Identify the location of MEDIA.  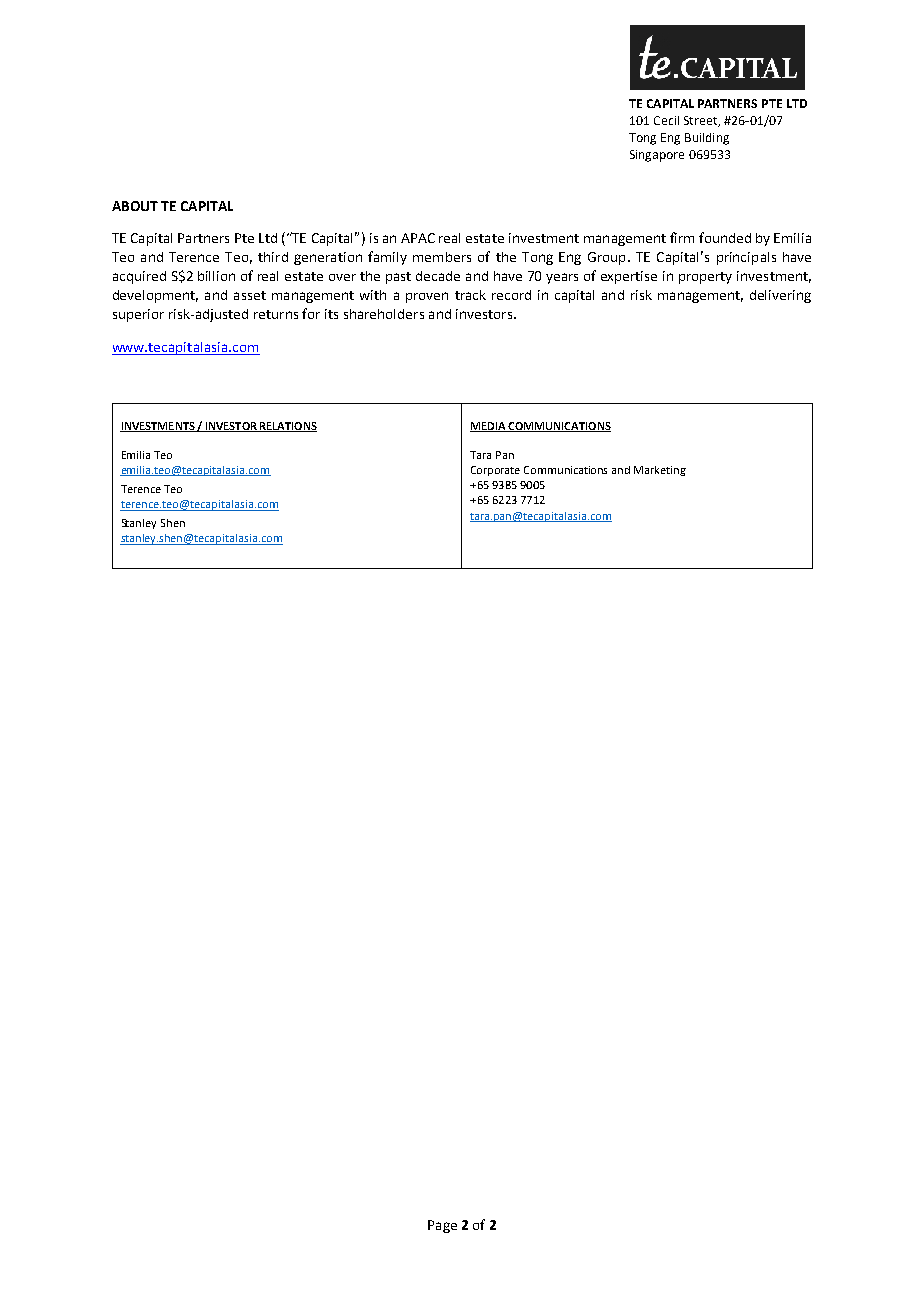
(489, 427).
